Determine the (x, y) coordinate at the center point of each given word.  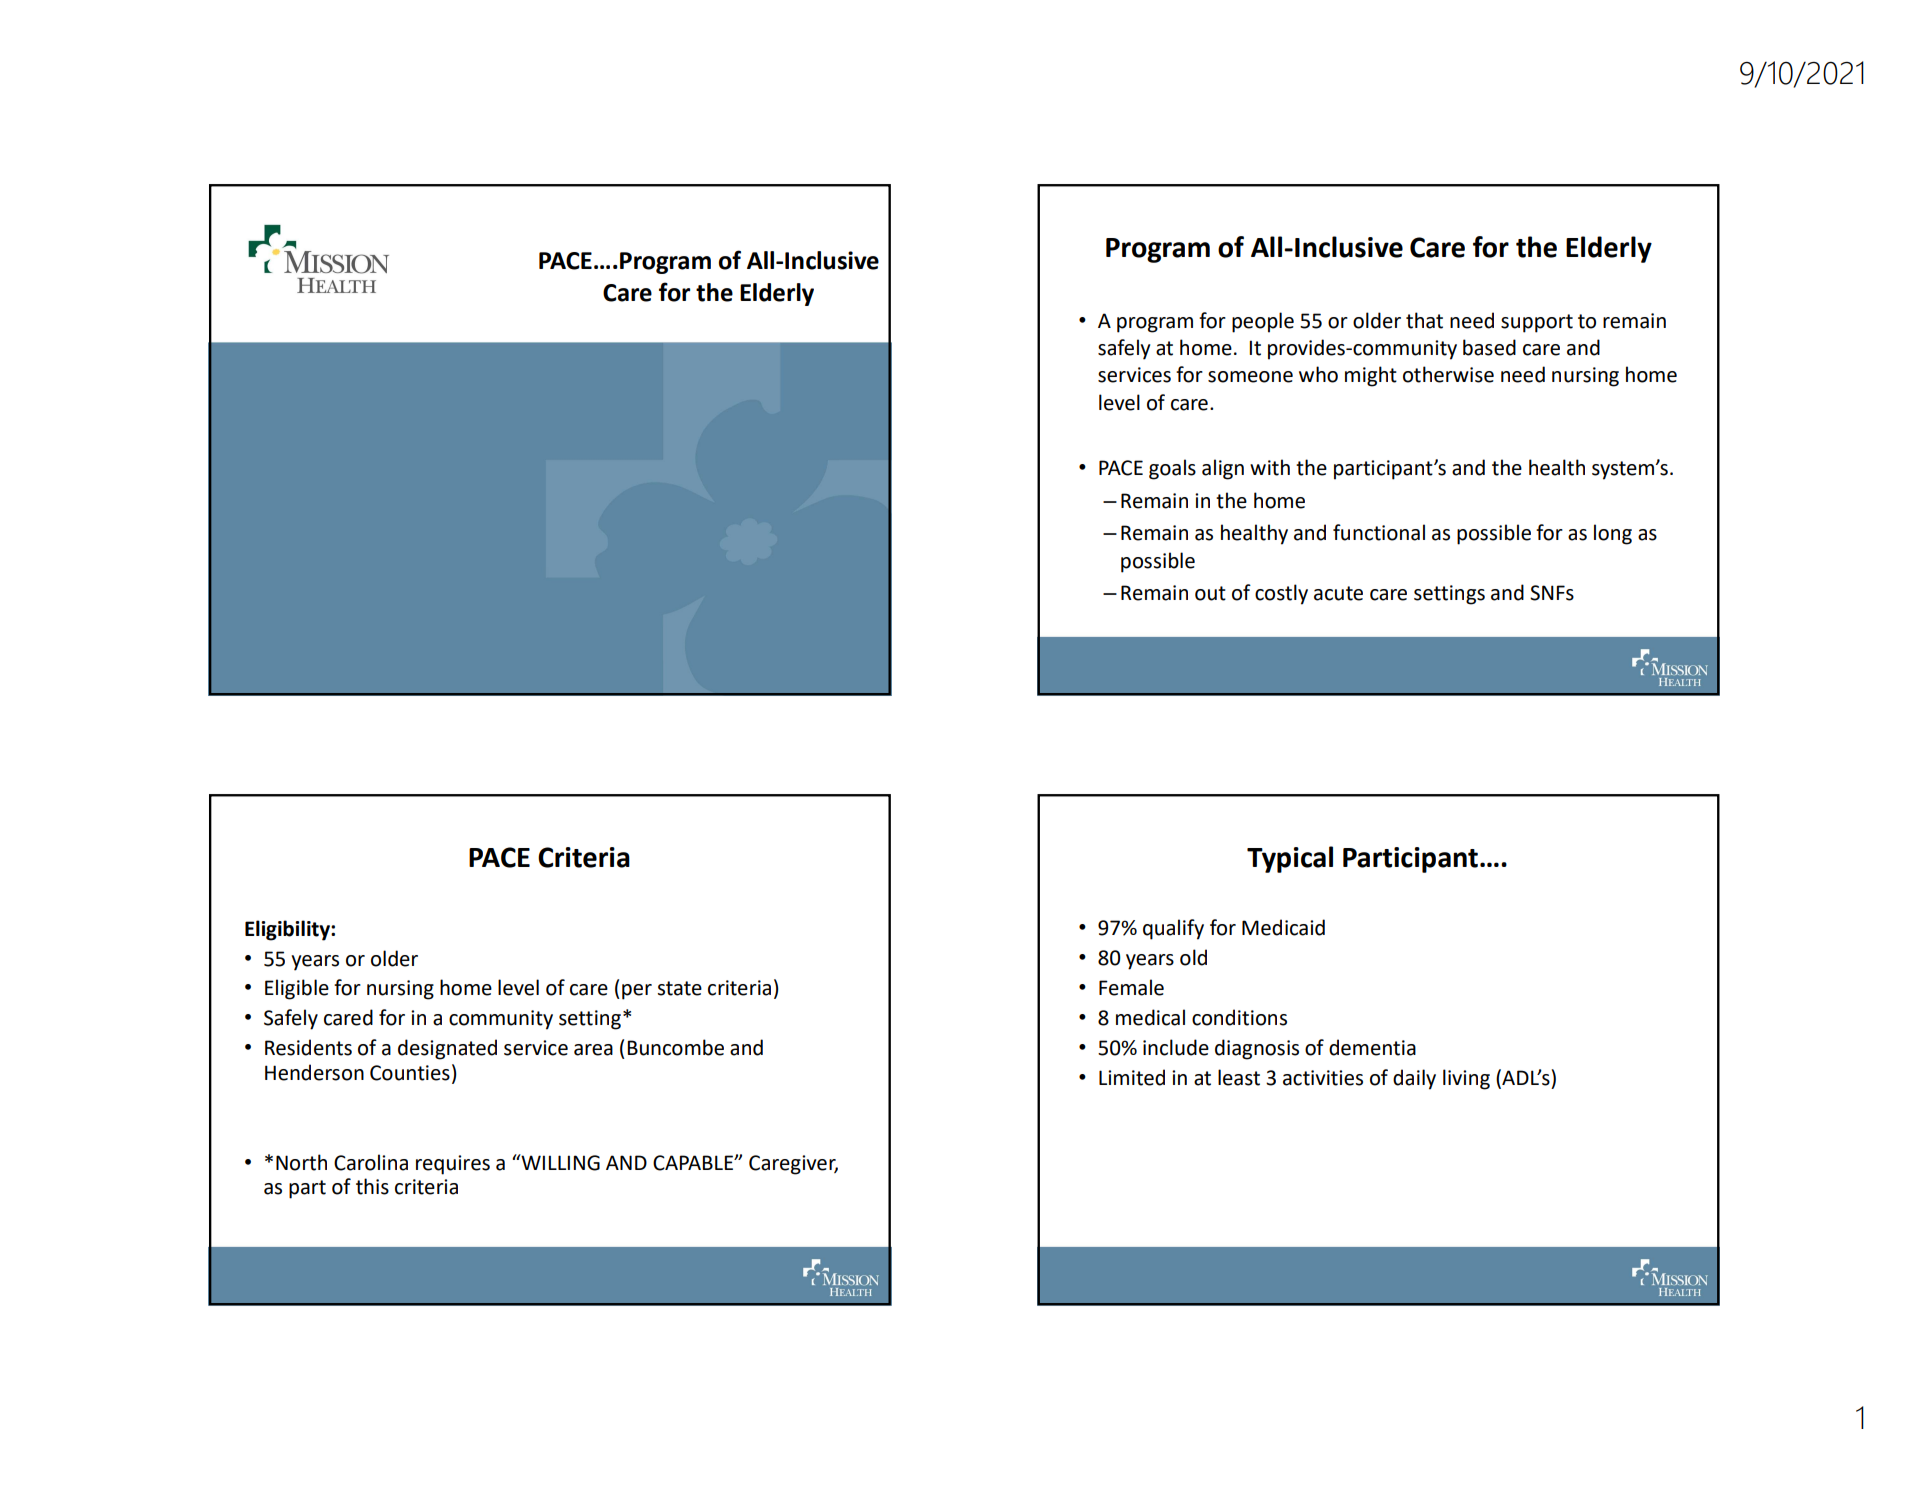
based (1489, 347)
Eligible (297, 989)
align (1223, 469)
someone (1250, 377)
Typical (1290, 859)
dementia (1372, 1047)
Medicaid (1283, 927)
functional (1379, 532)
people (1263, 322)
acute (1338, 593)
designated (447, 1049)
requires (453, 1165)
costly (1281, 594)
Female (1131, 987)
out (1210, 593)
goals (1172, 469)
